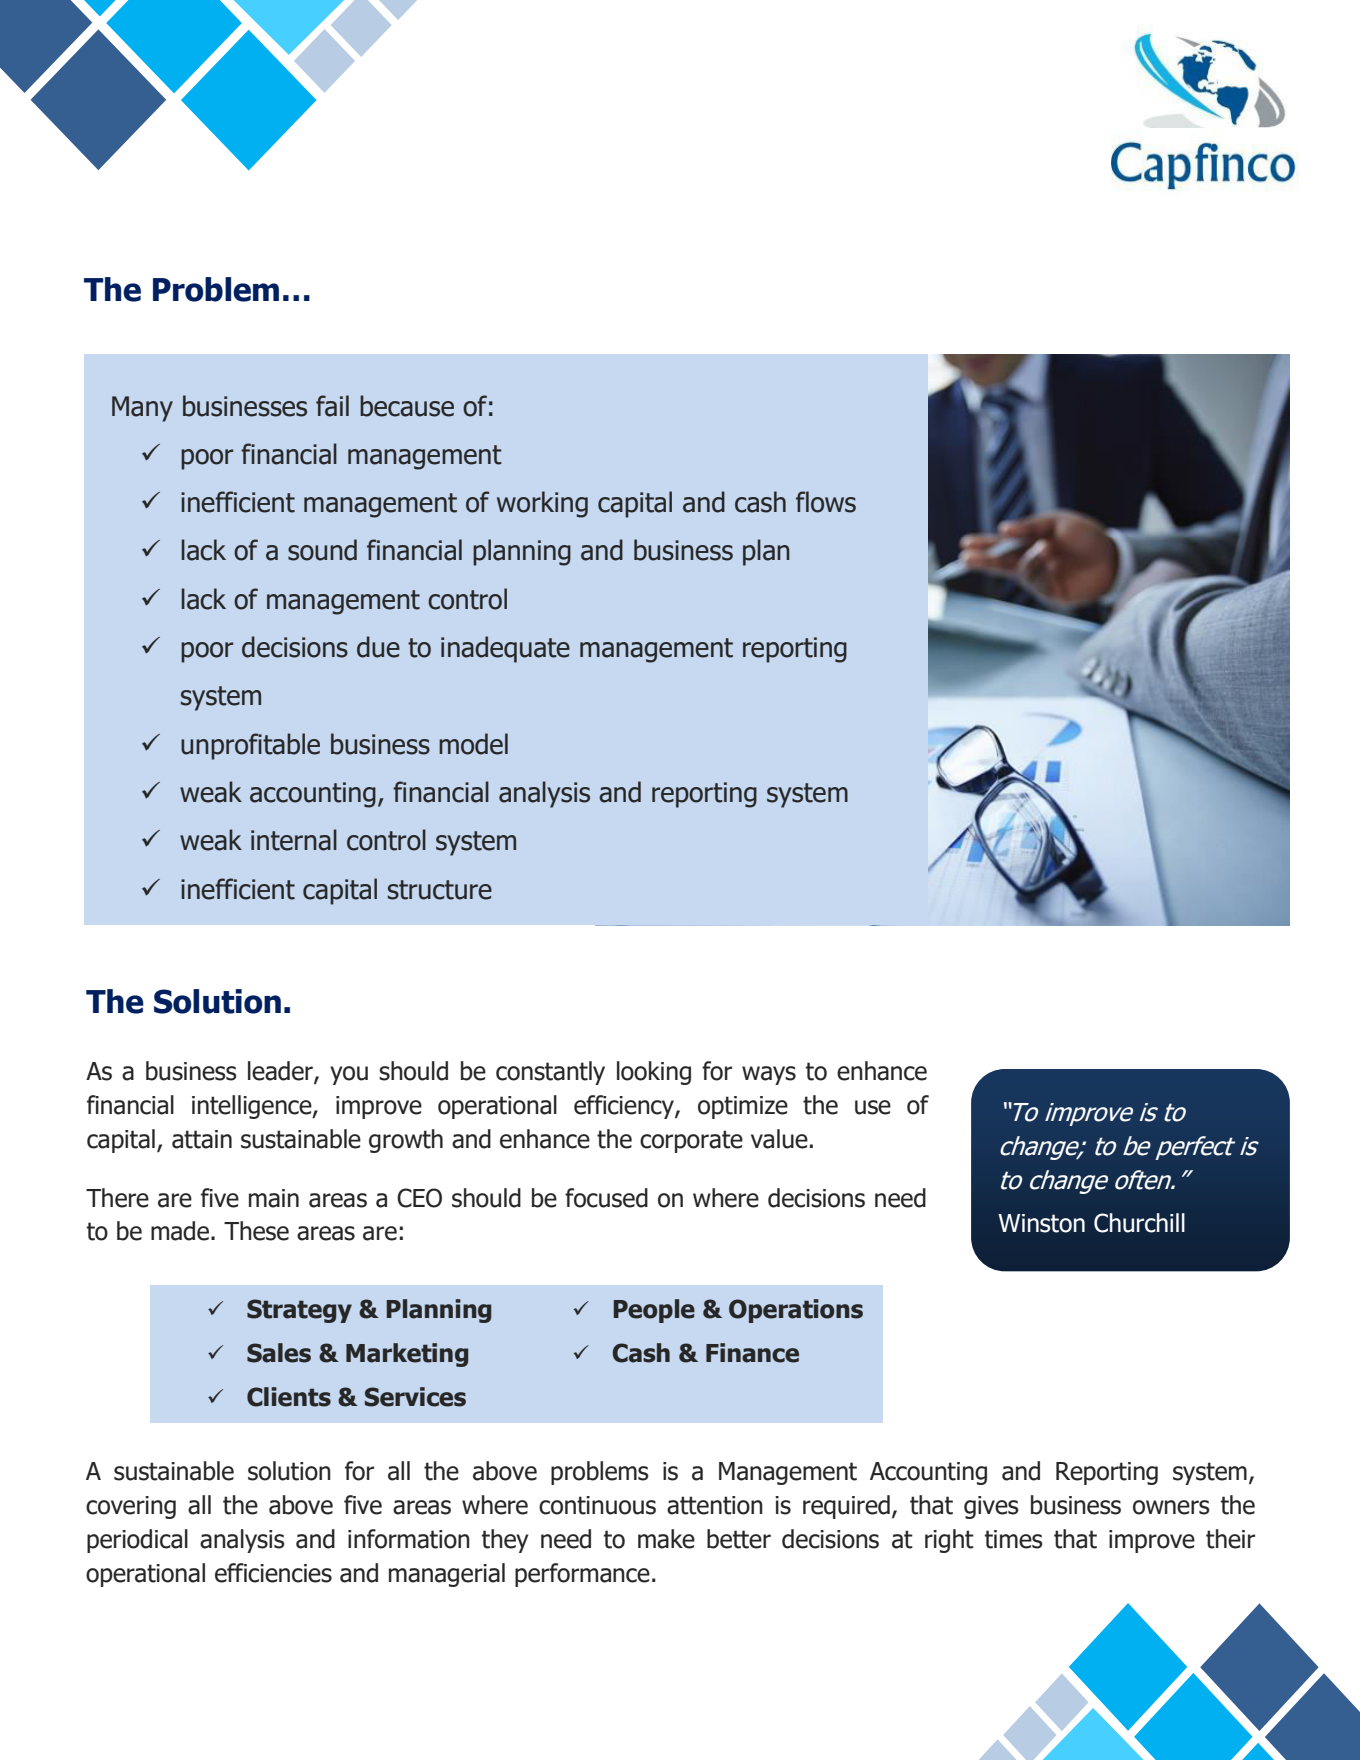 Image resolution: width=1360 pixels, height=1760 pixels. What do you see at coordinates (826, 502) in the document?
I see `flows` at bounding box center [826, 502].
